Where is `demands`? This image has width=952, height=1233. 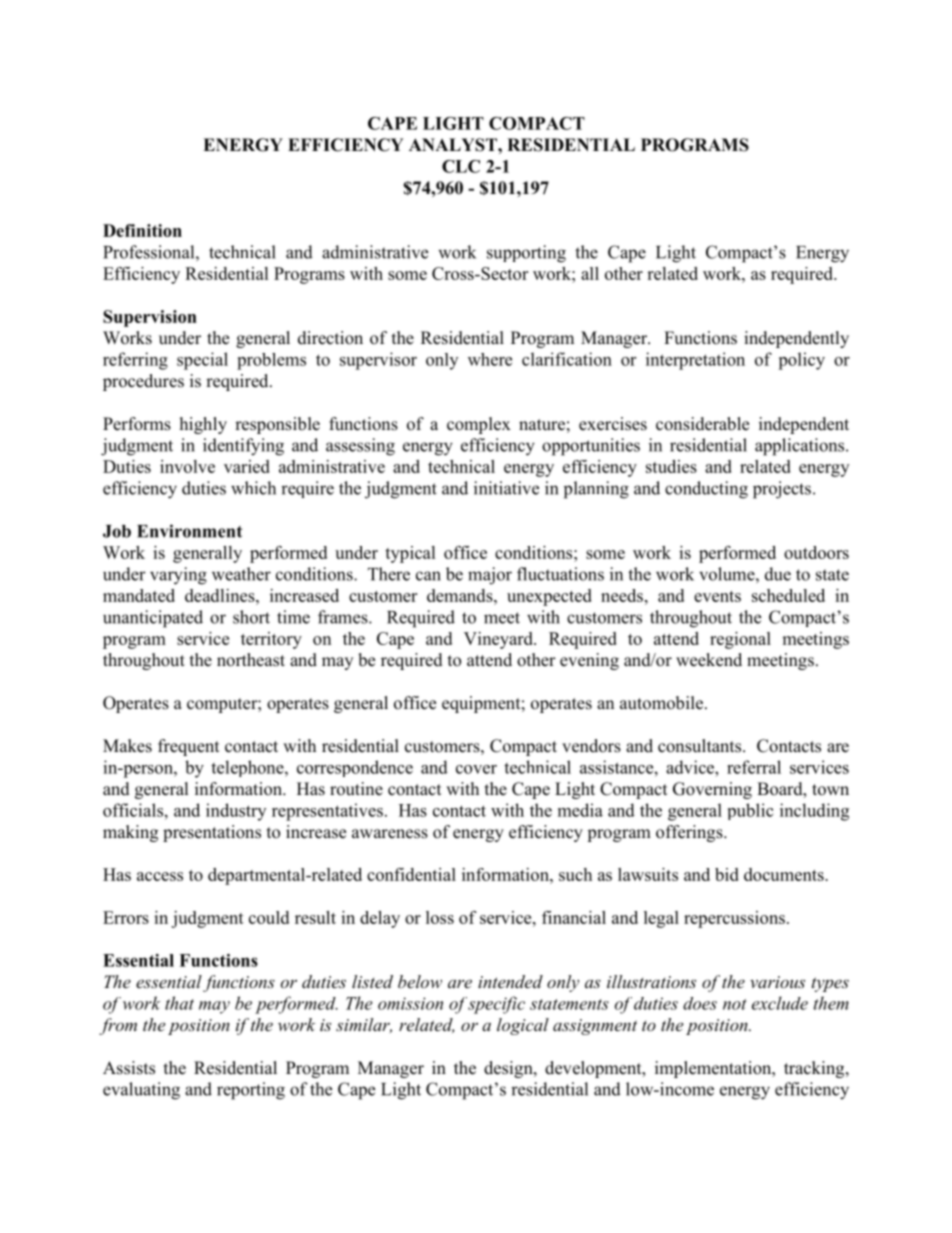 demands is located at coordinates (461, 595).
